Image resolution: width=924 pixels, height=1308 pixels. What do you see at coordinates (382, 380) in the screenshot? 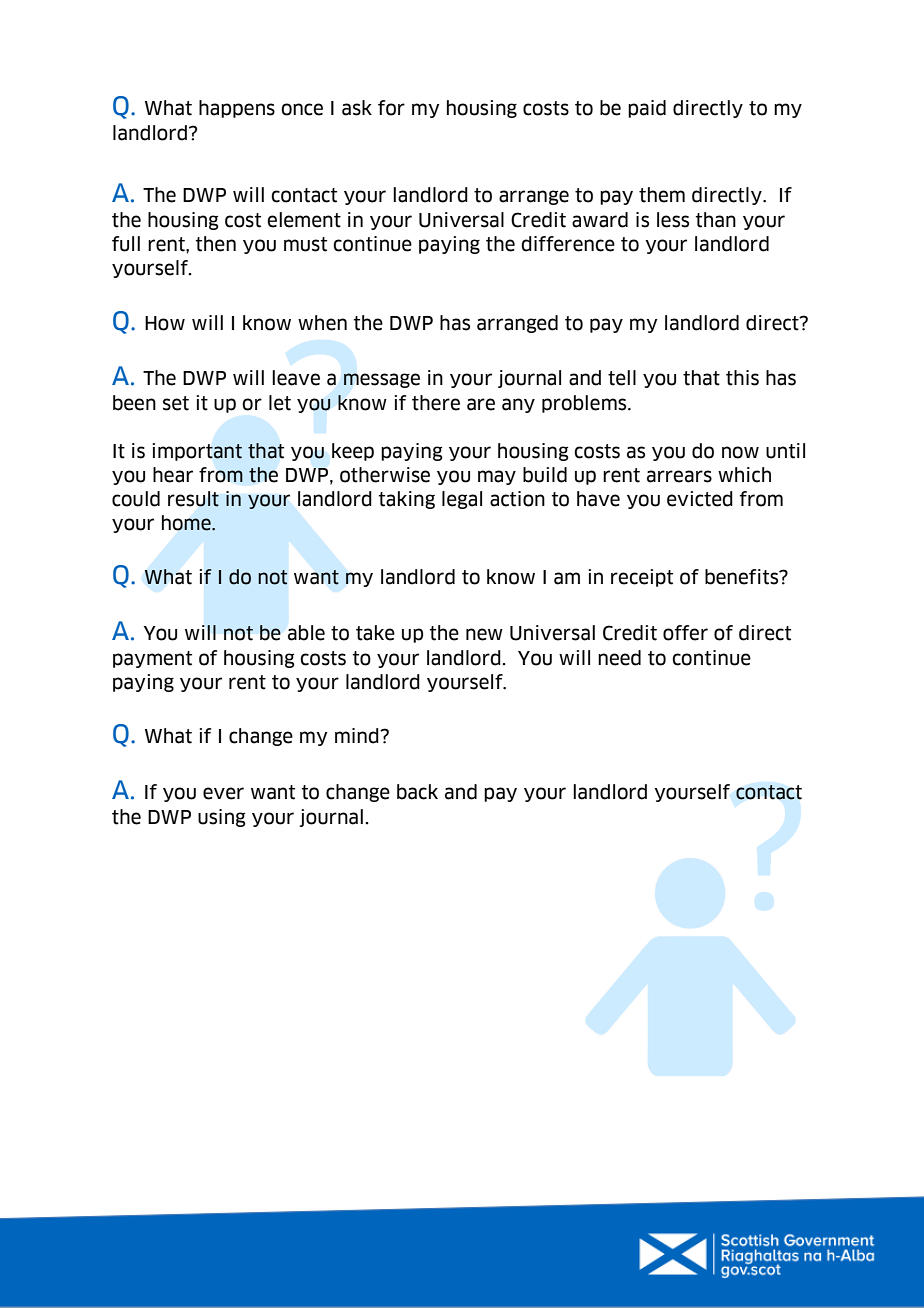
I see `message` at bounding box center [382, 380].
